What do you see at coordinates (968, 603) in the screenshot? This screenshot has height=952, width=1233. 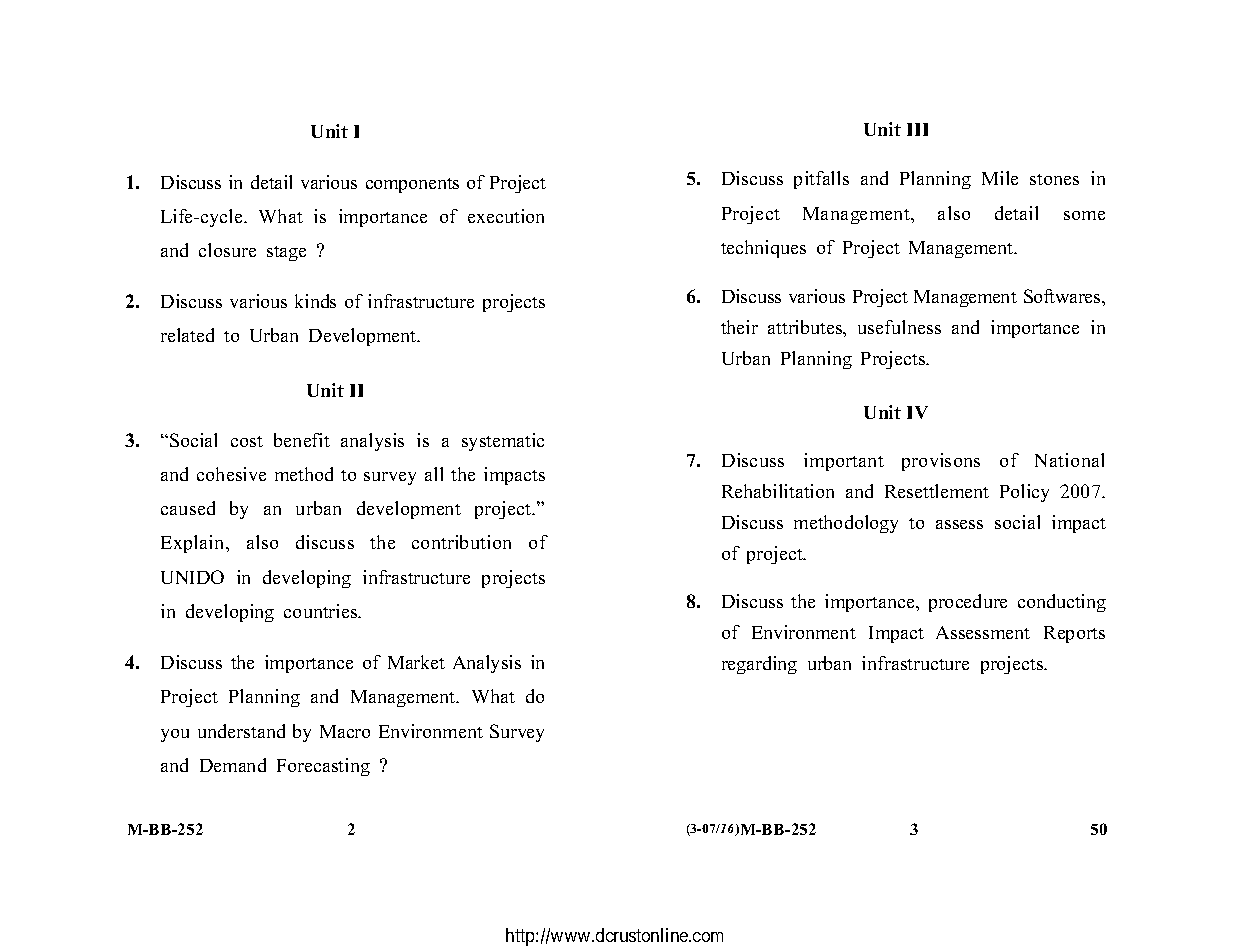 I see `procedure` at bounding box center [968, 603].
